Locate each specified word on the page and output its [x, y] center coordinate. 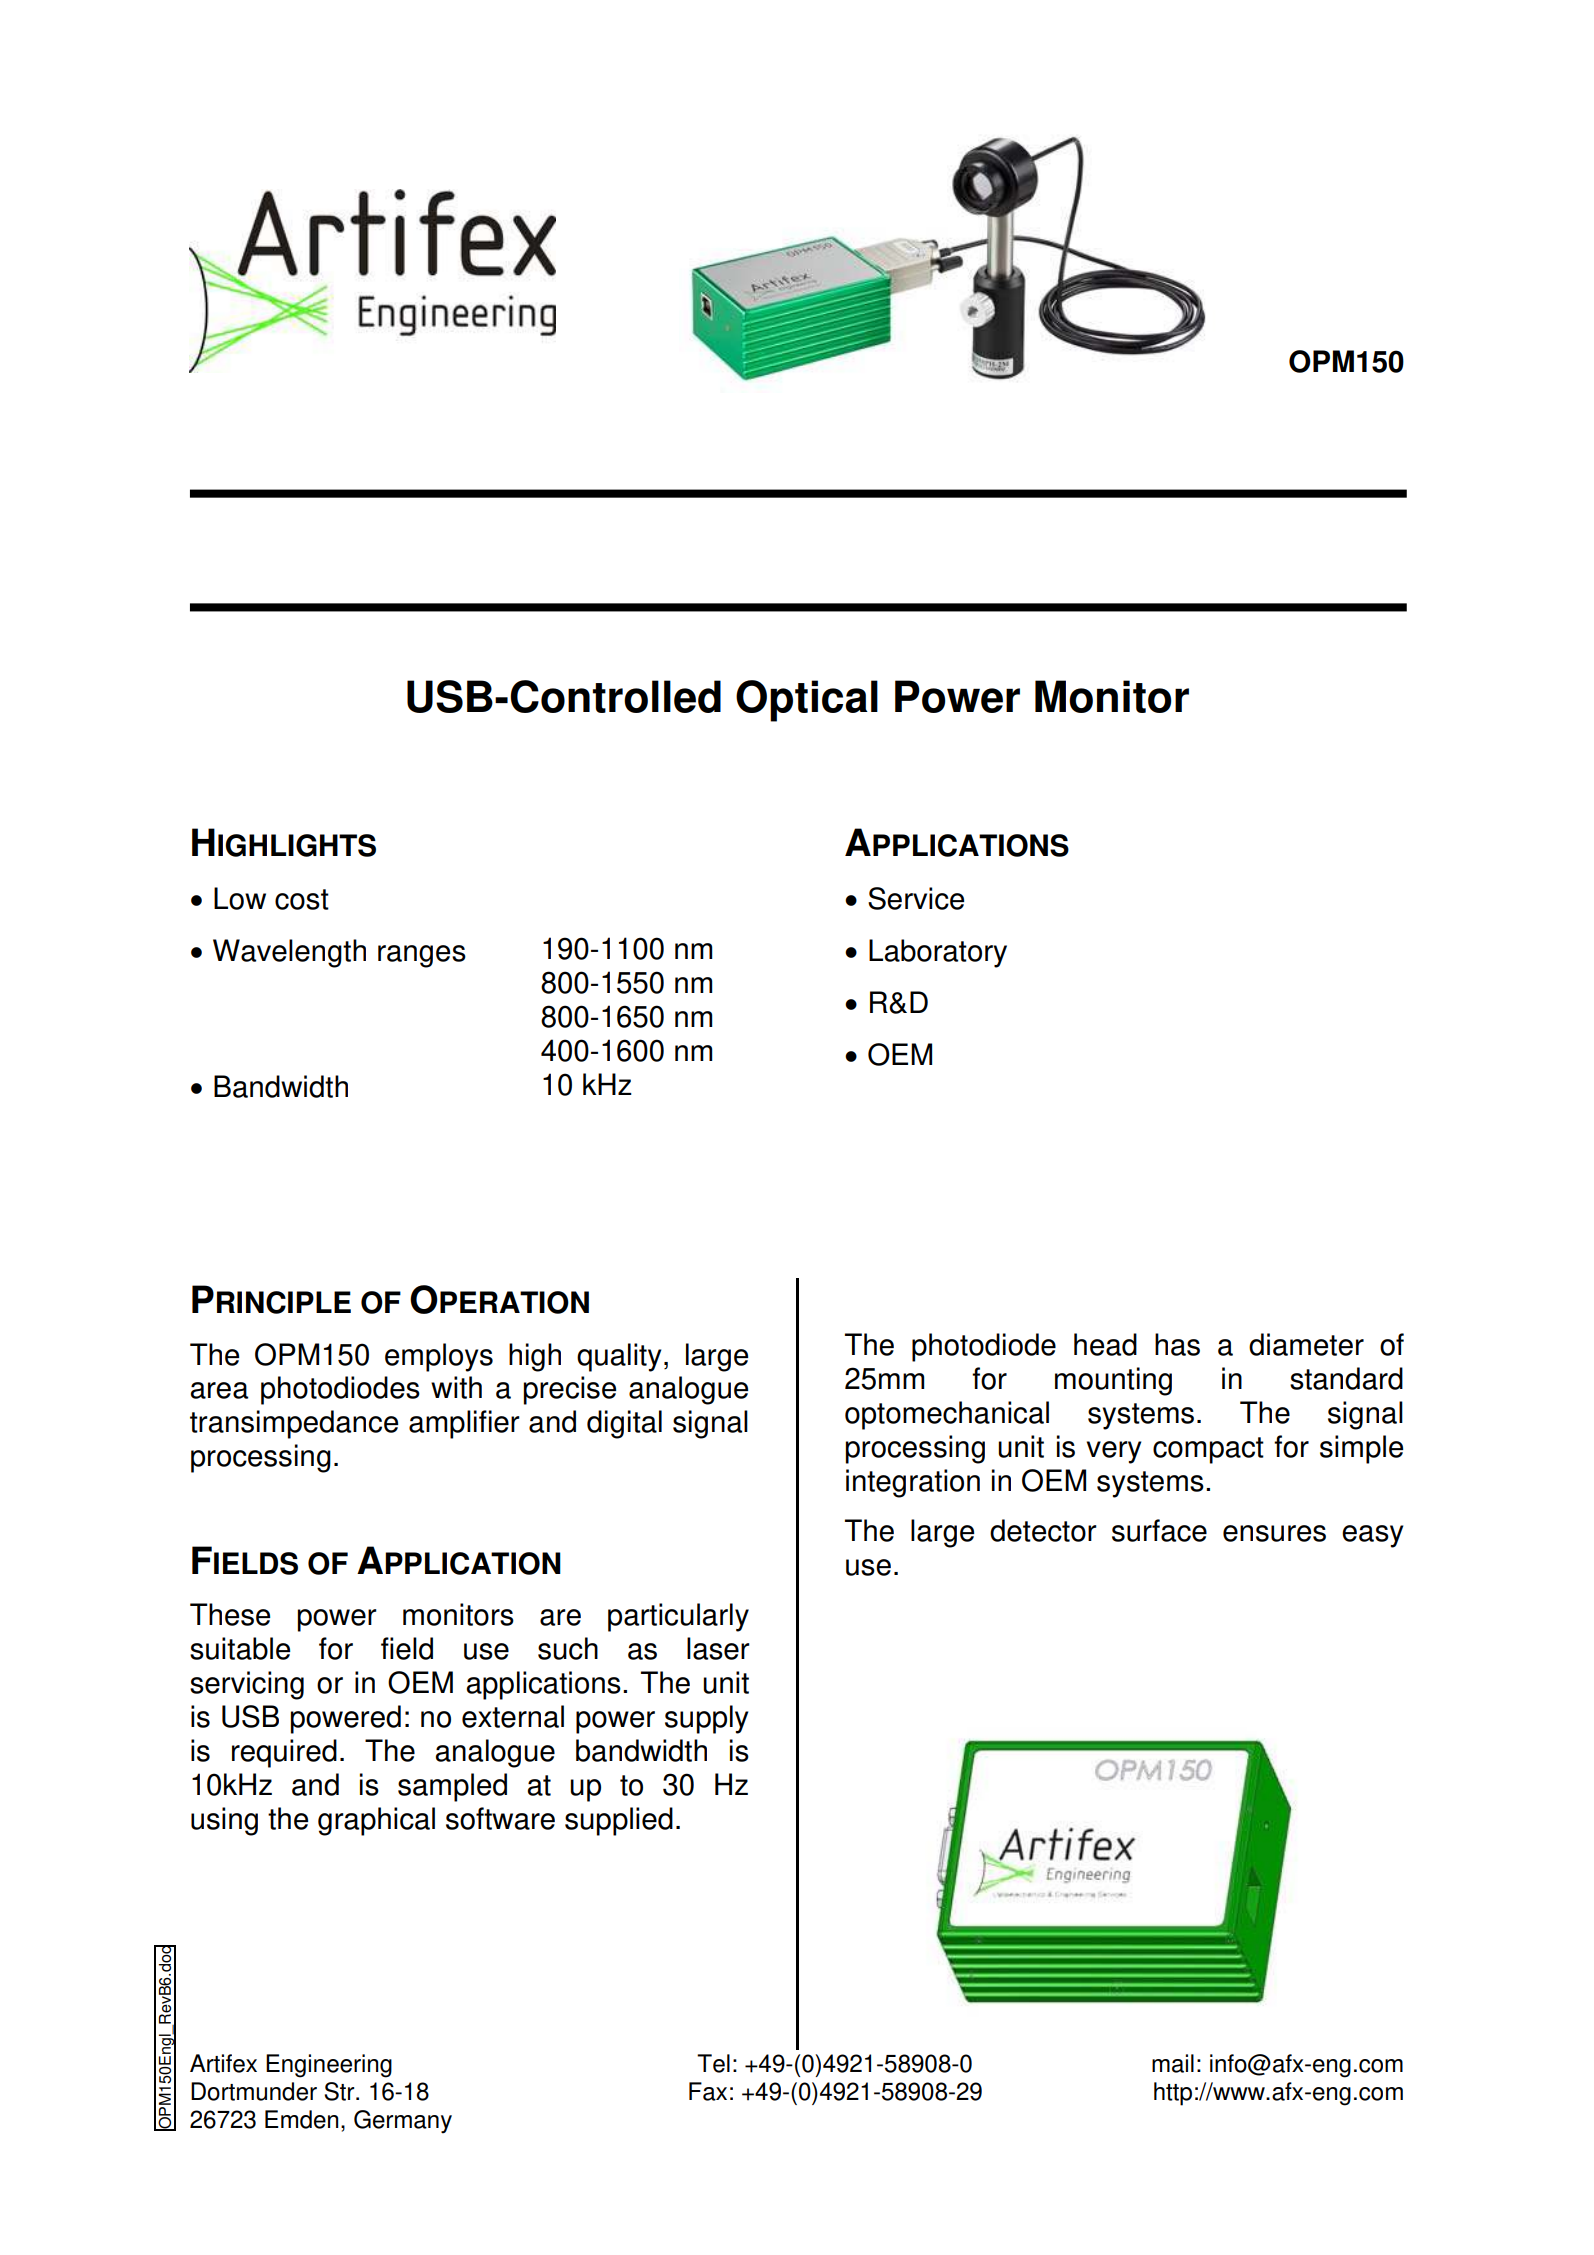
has [1177, 1344]
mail [1173, 2063]
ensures [1274, 1533]
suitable [240, 1648]
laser [718, 1648]
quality [619, 1357]
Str [340, 2091]
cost [302, 899]
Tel [713, 2063]
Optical [807, 701]
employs [439, 1357]
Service [916, 898]
